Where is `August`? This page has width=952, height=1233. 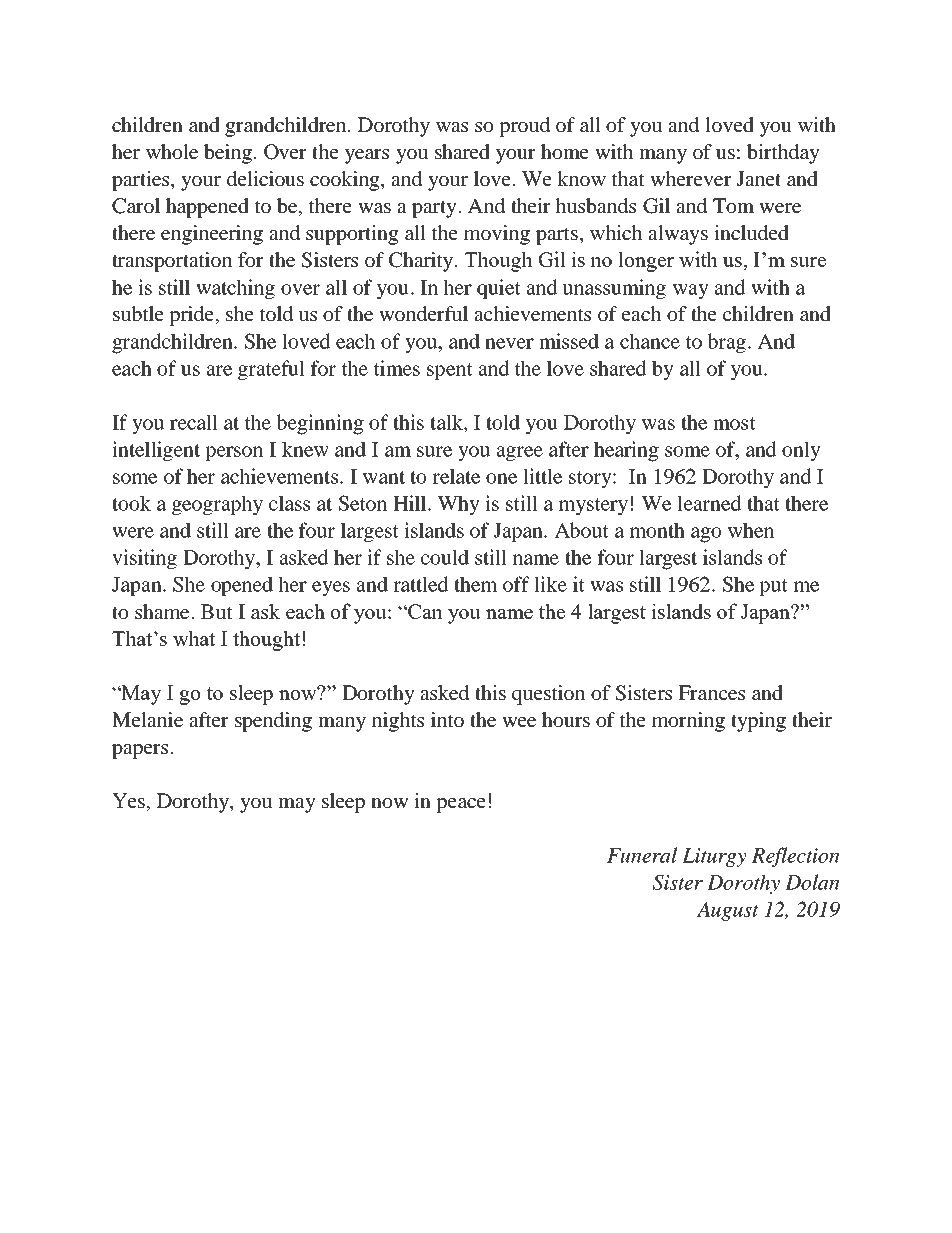
August is located at coordinates (728, 911).
